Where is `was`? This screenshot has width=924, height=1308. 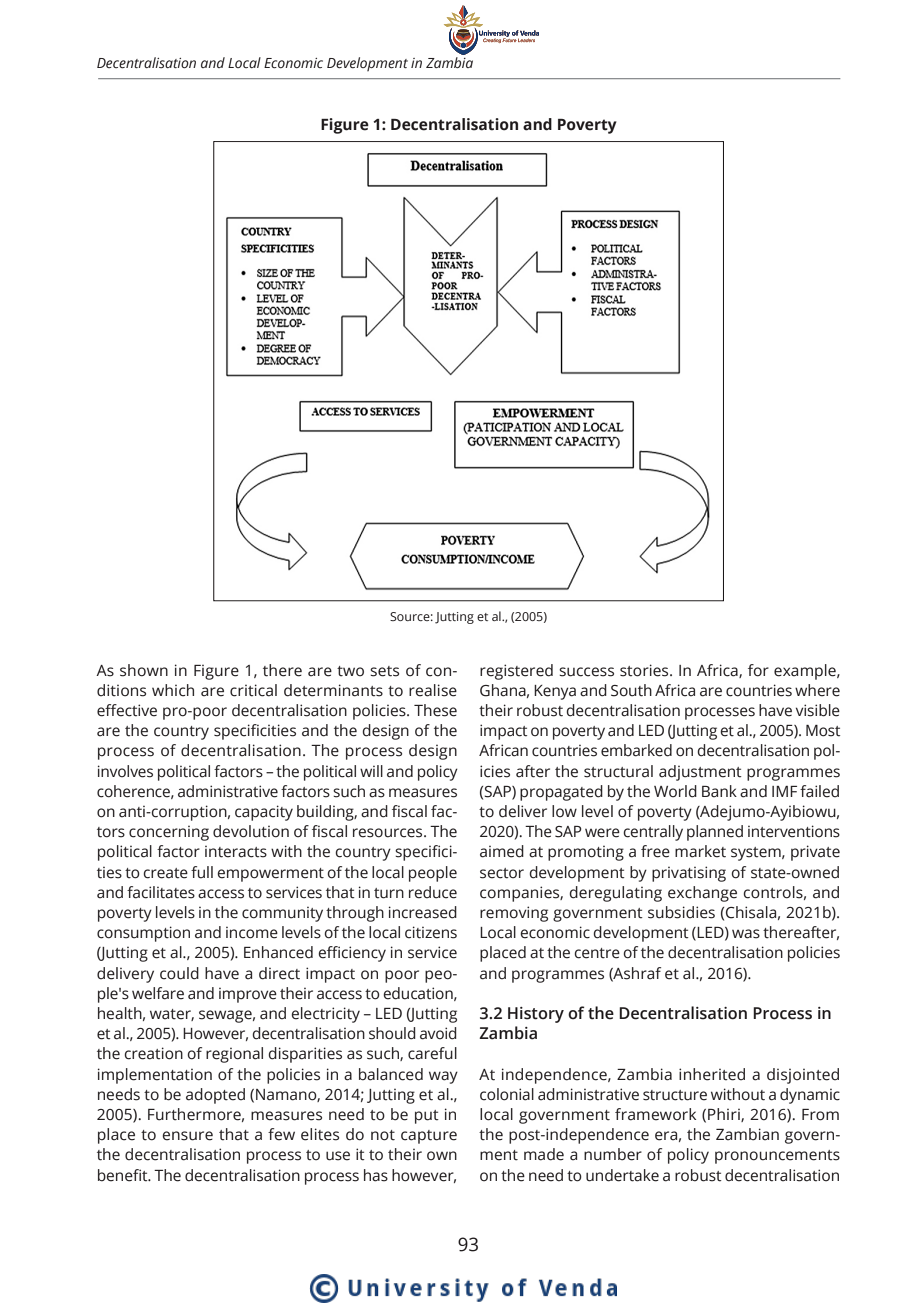 was is located at coordinates (746, 934).
